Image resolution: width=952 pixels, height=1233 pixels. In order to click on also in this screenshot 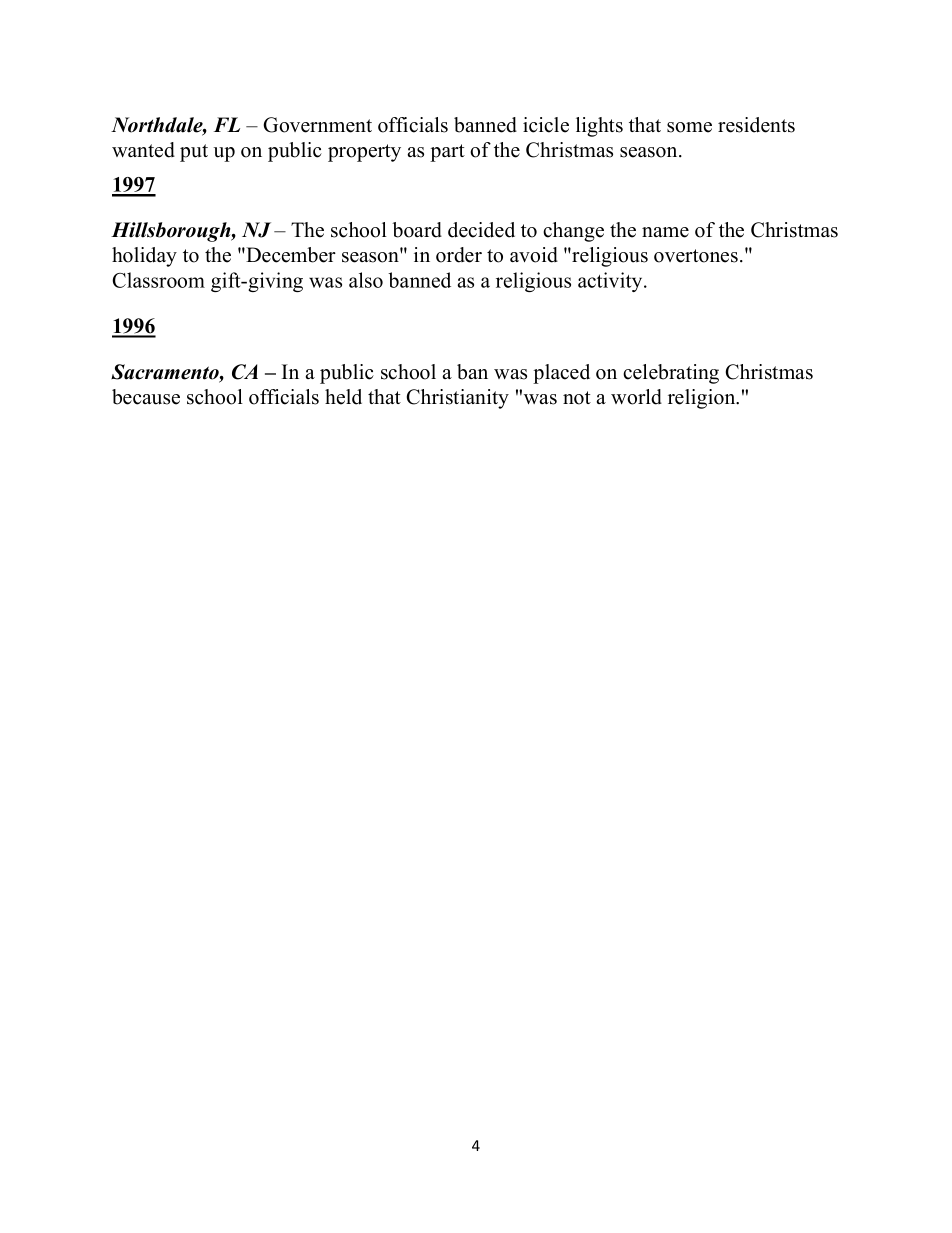, I will do `click(366, 280)`.
